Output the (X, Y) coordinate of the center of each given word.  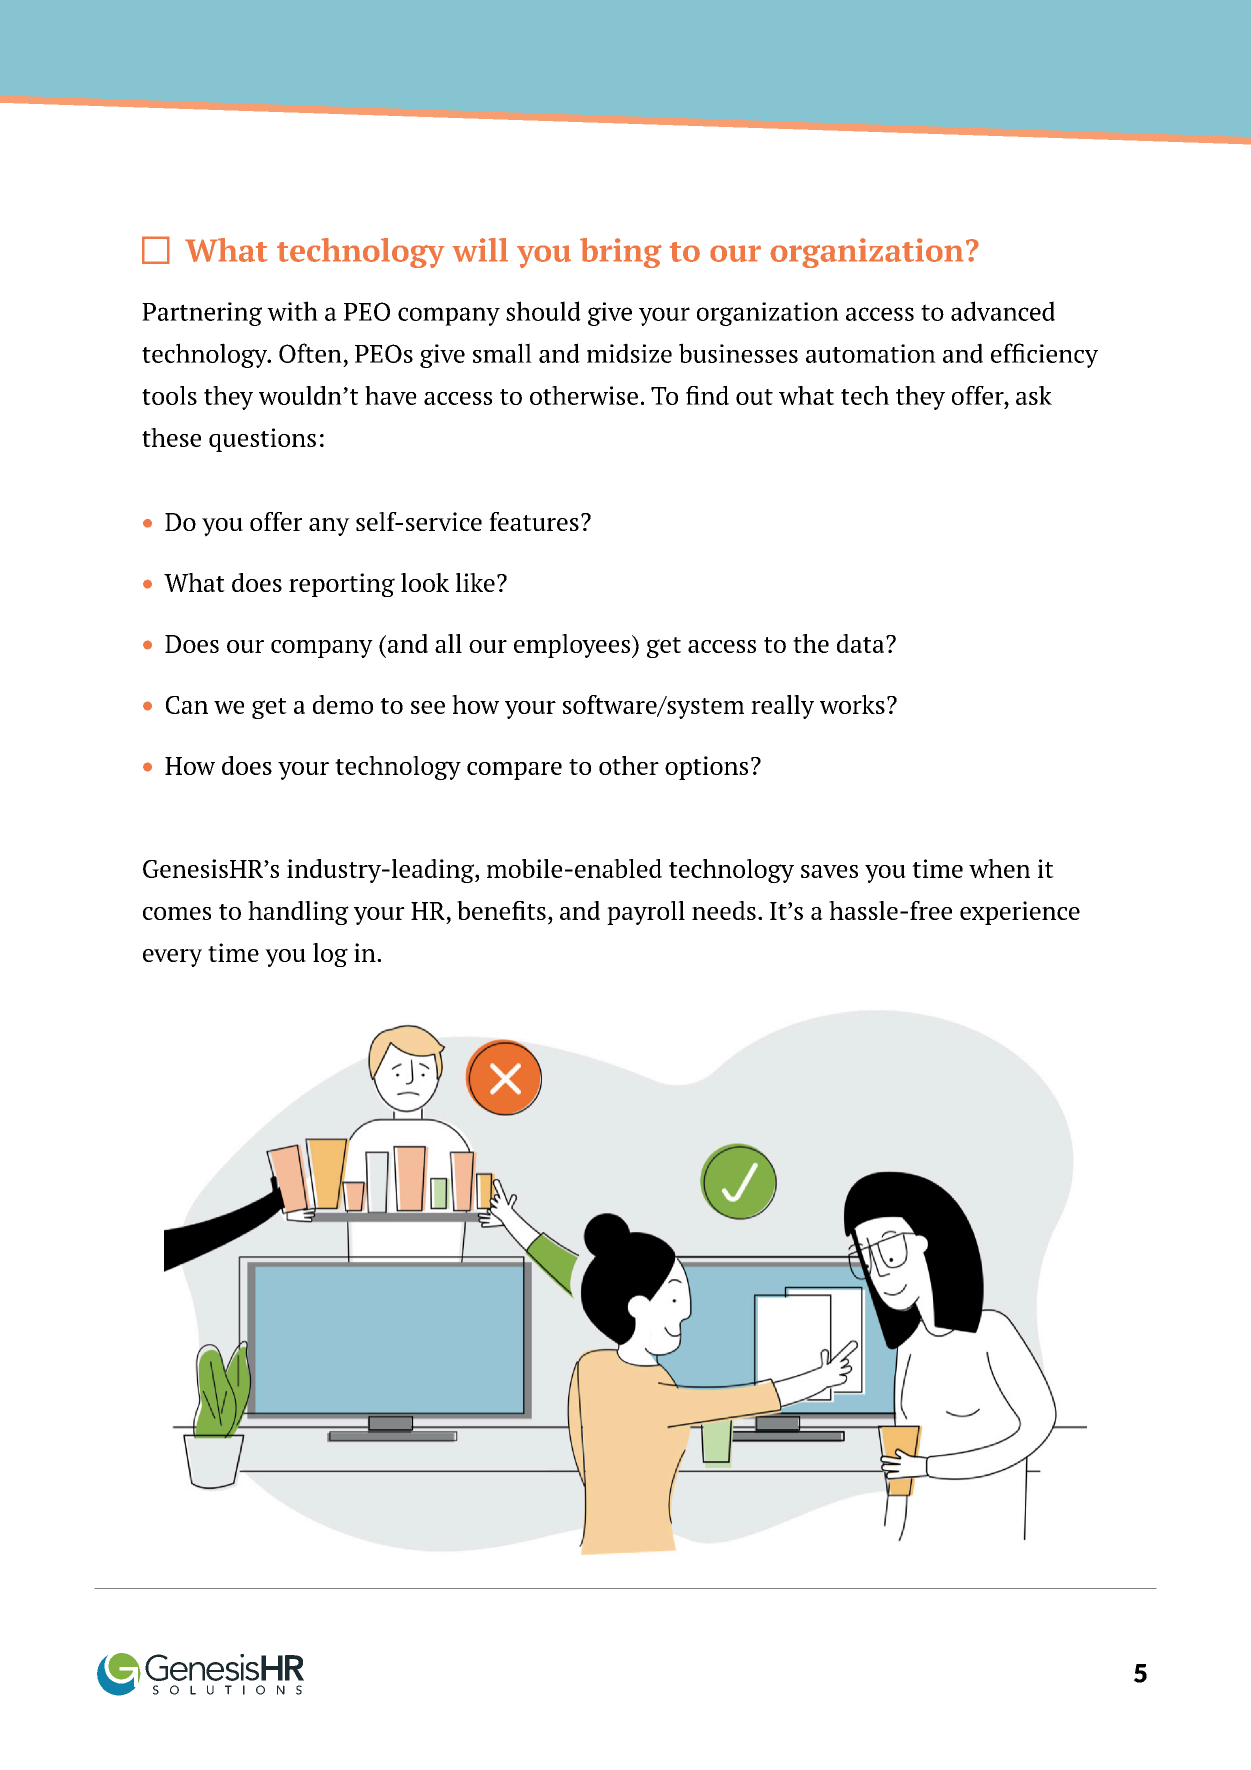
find (707, 395)
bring (621, 253)
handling (298, 913)
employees (573, 646)
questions (262, 440)
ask (1034, 395)
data (862, 643)
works (852, 704)
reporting (342, 585)
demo (343, 704)
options (706, 768)
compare (514, 771)
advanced (1003, 311)
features (534, 521)
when (999, 868)
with (292, 311)
